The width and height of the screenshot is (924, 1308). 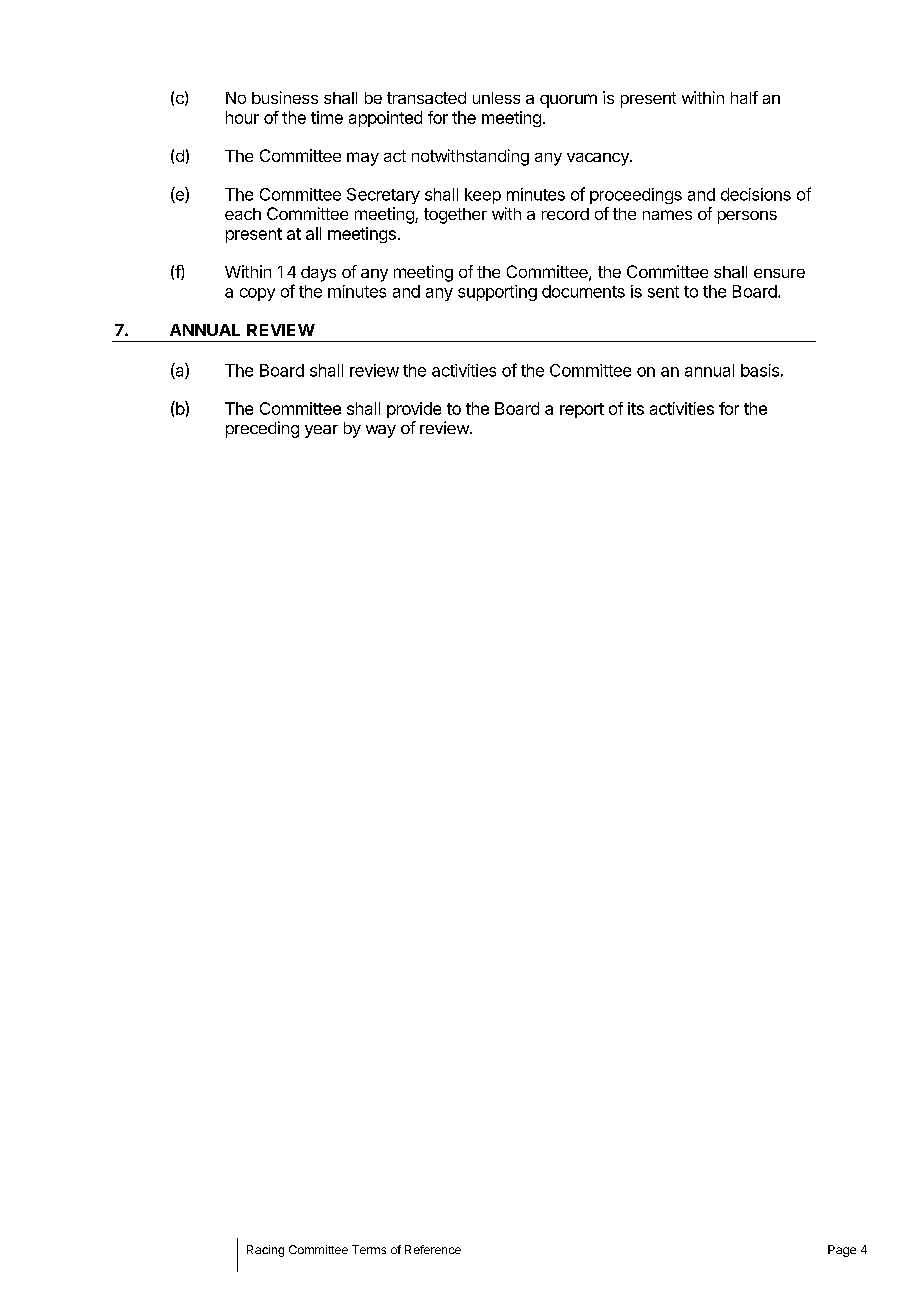 What do you see at coordinates (265, 1251) in the screenshot?
I see `Racing` at bounding box center [265, 1251].
